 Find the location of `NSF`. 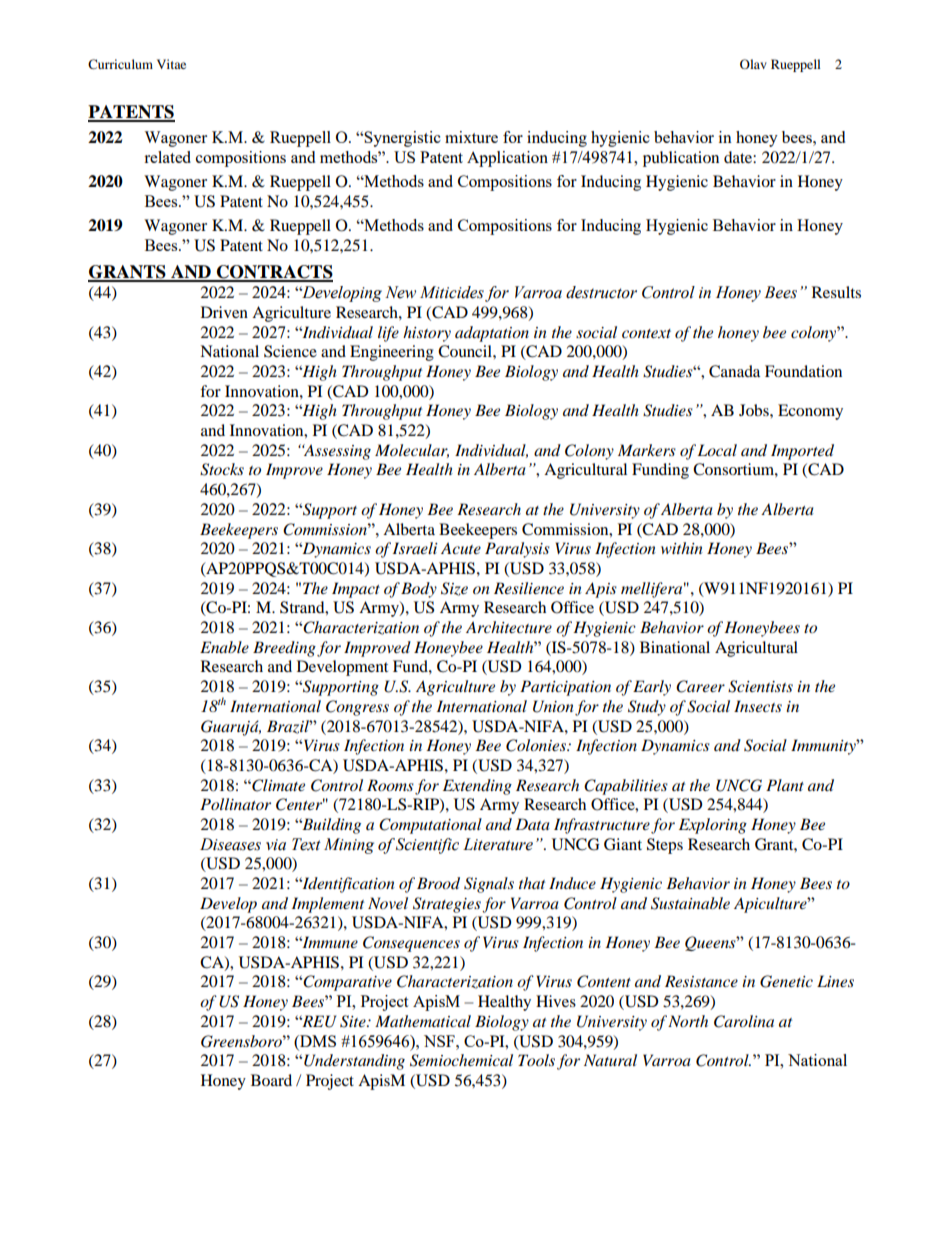

NSF is located at coordinates (440, 1041).
